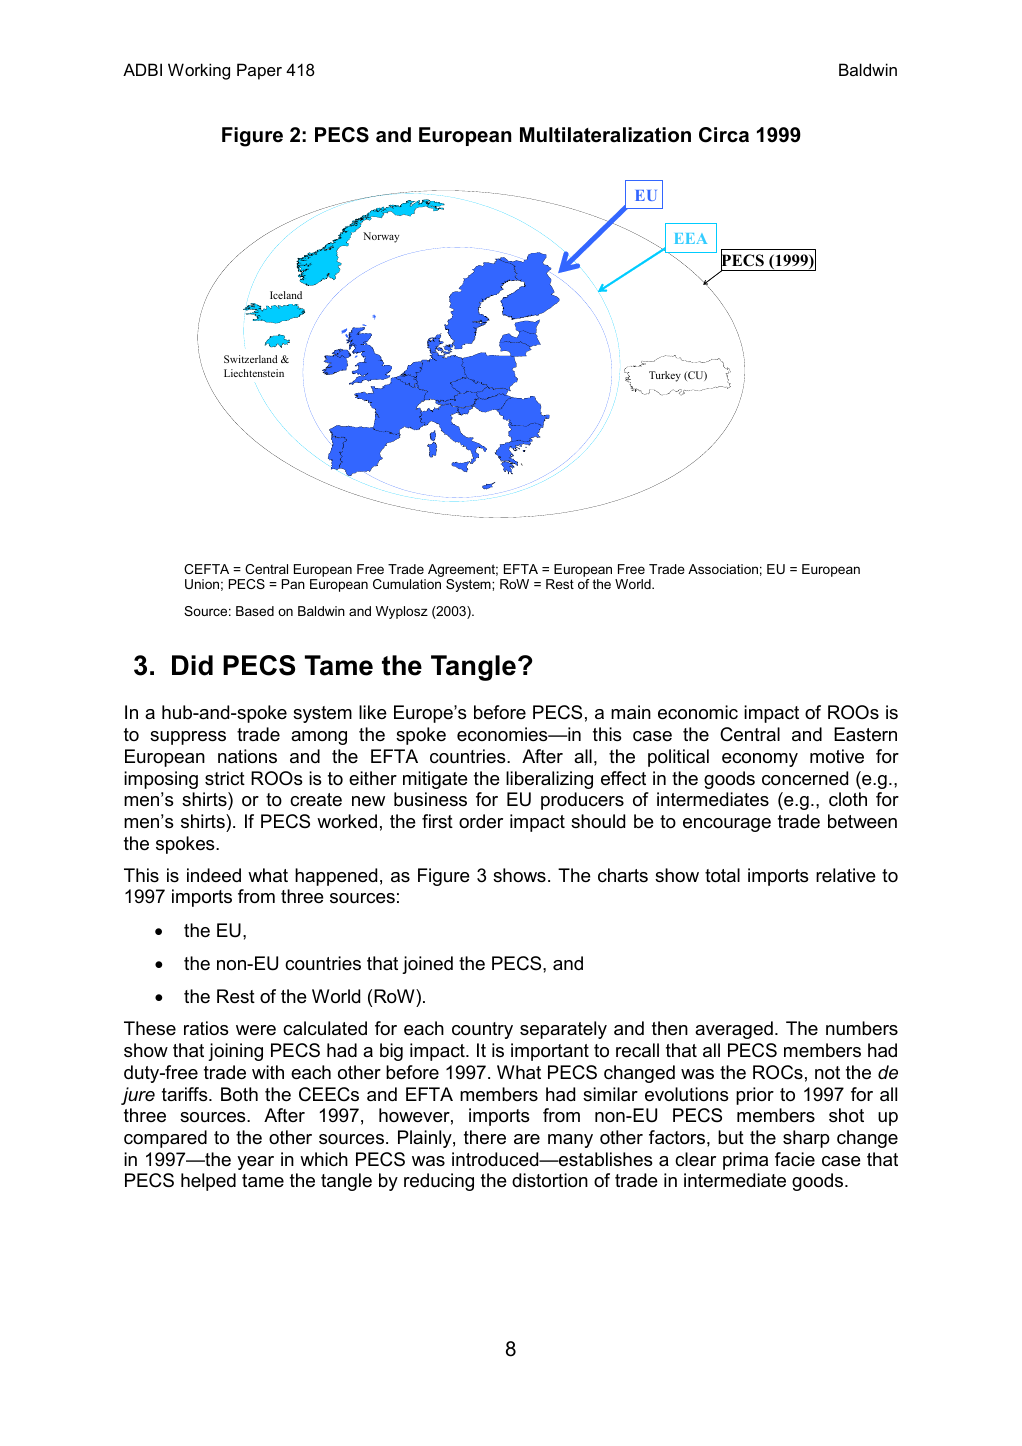 The image size is (1022, 1446). I want to click on Based, so click(255, 611).
